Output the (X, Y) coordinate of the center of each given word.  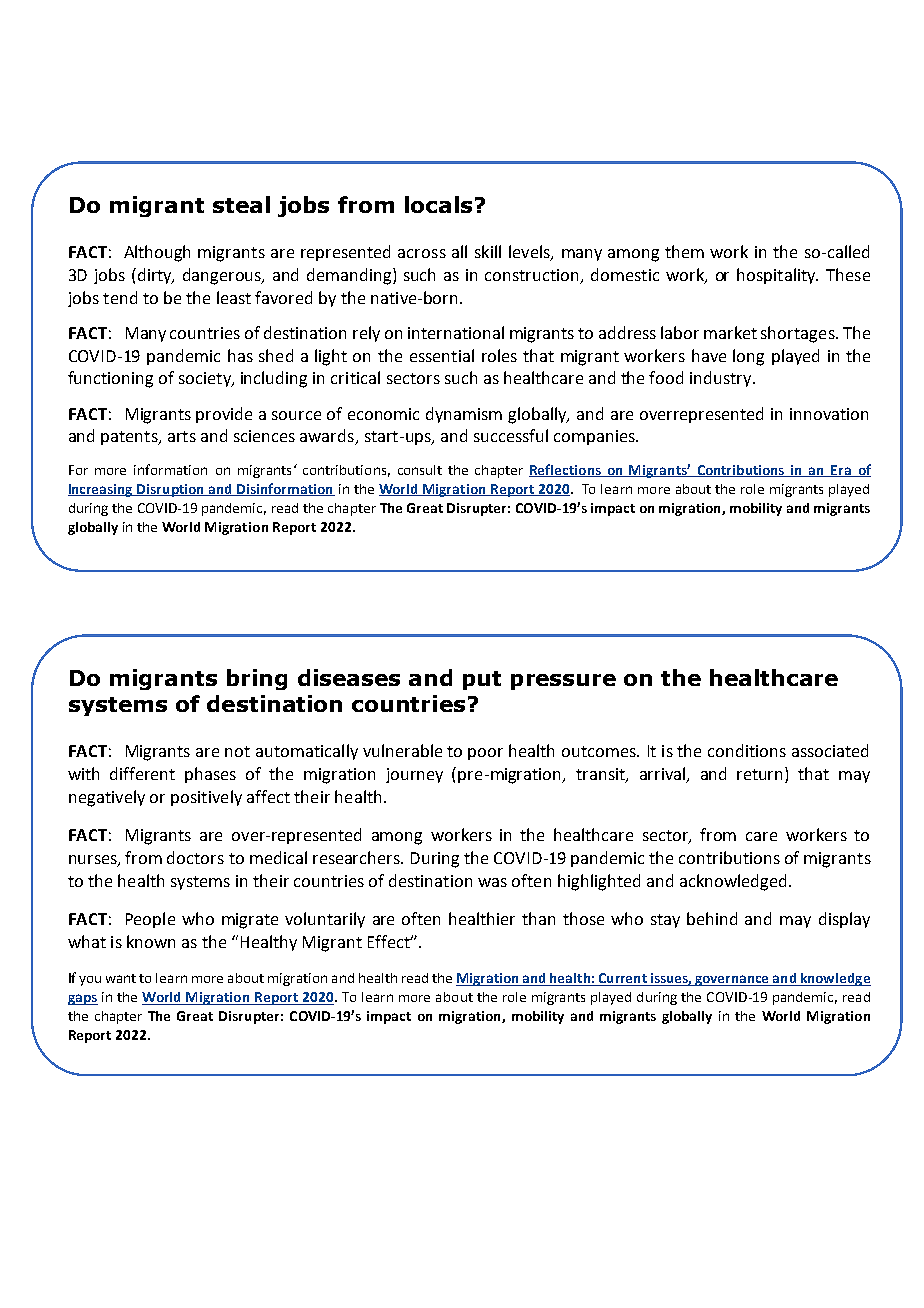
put (482, 680)
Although (157, 253)
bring (257, 679)
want (121, 978)
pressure (563, 682)
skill (488, 251)
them (684, 251)
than (538, 918)
